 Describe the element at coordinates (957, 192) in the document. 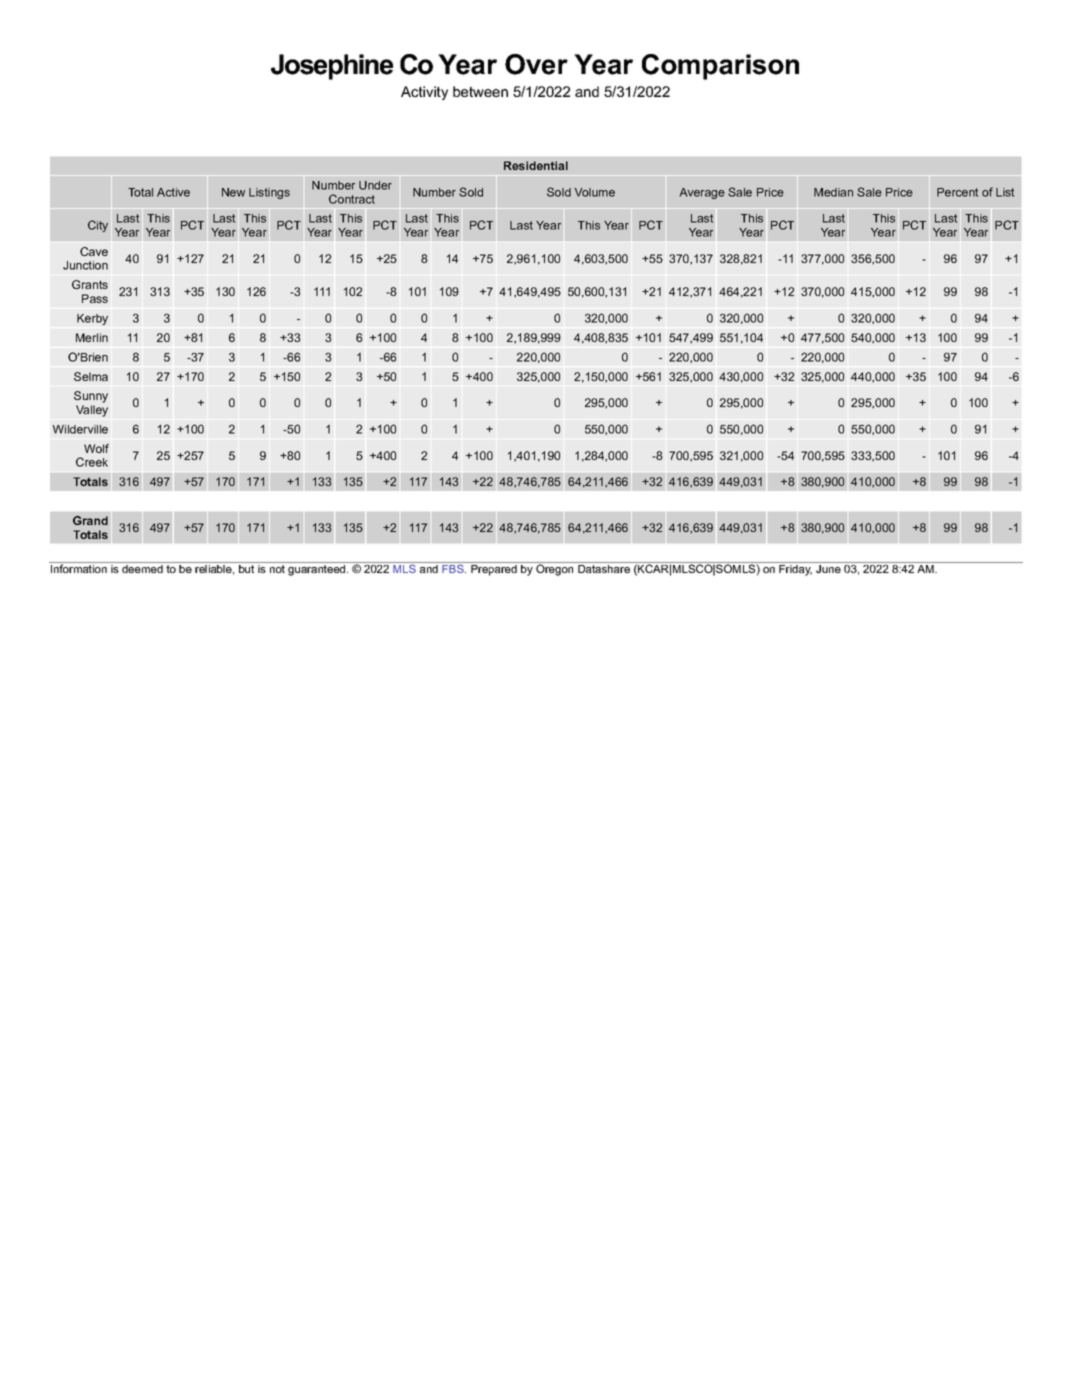

I see `Percent` at that location.
